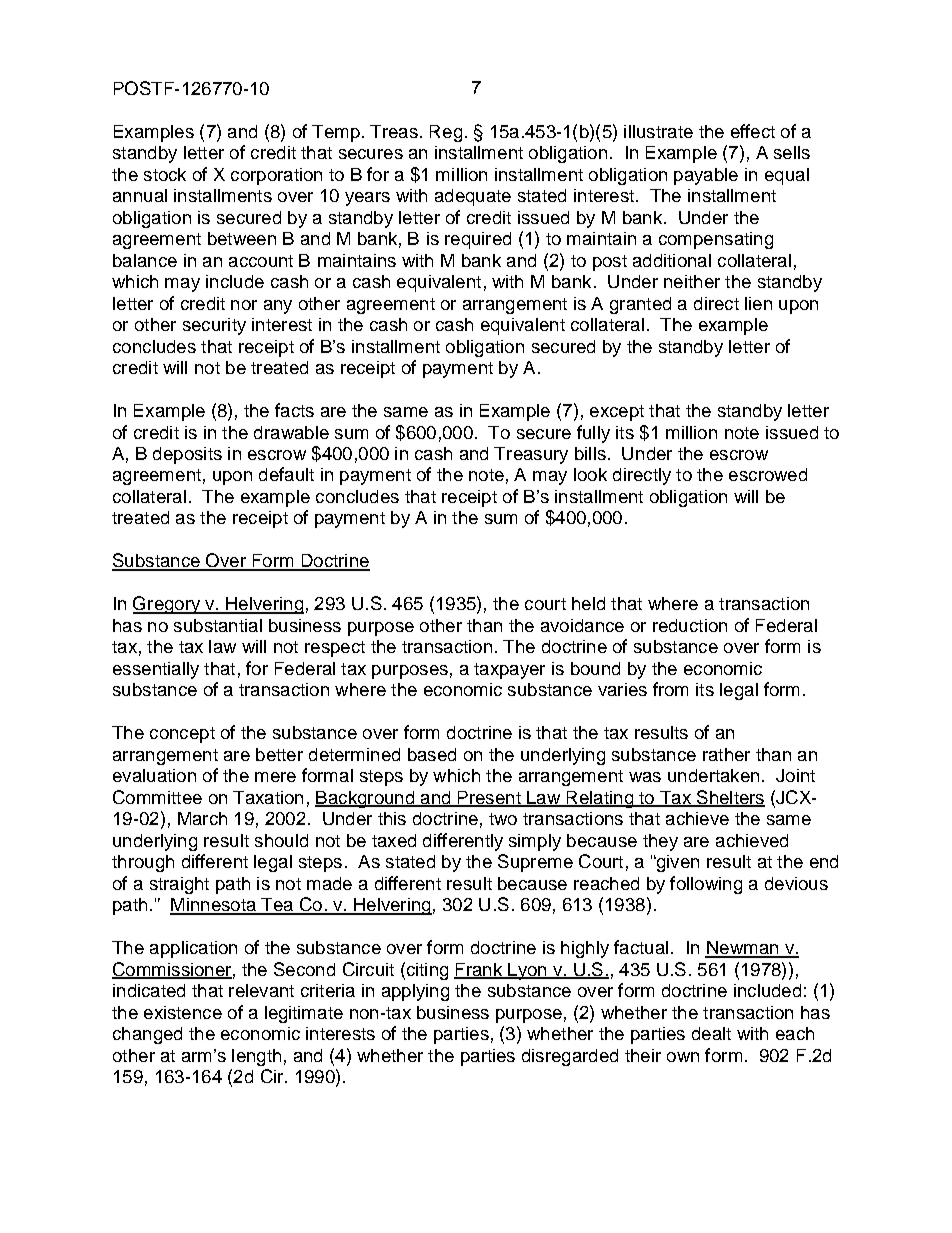 This screenshot has width=952, height=1233. What do you see at coordinates (753, 131) in the screenshot?
I see `effect` at bounding box center [753, 131].
